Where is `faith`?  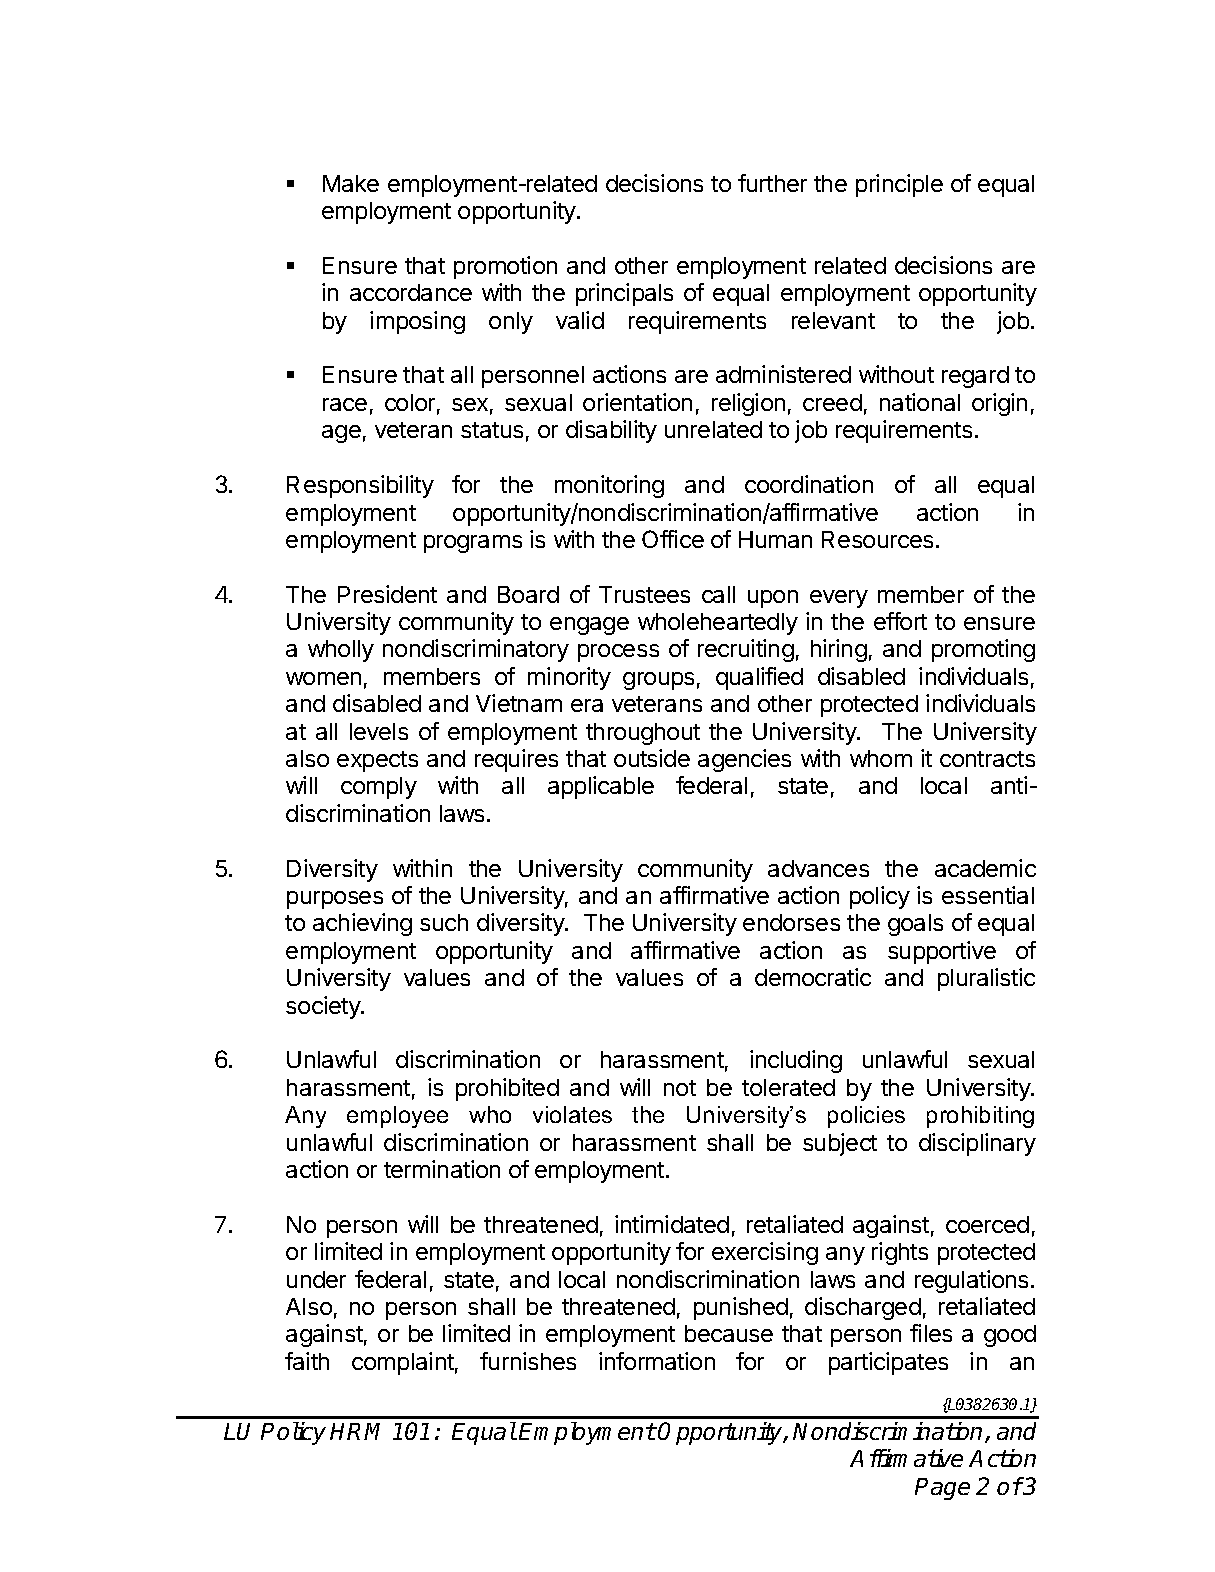 faith is located at coordinates (307, 1361).
